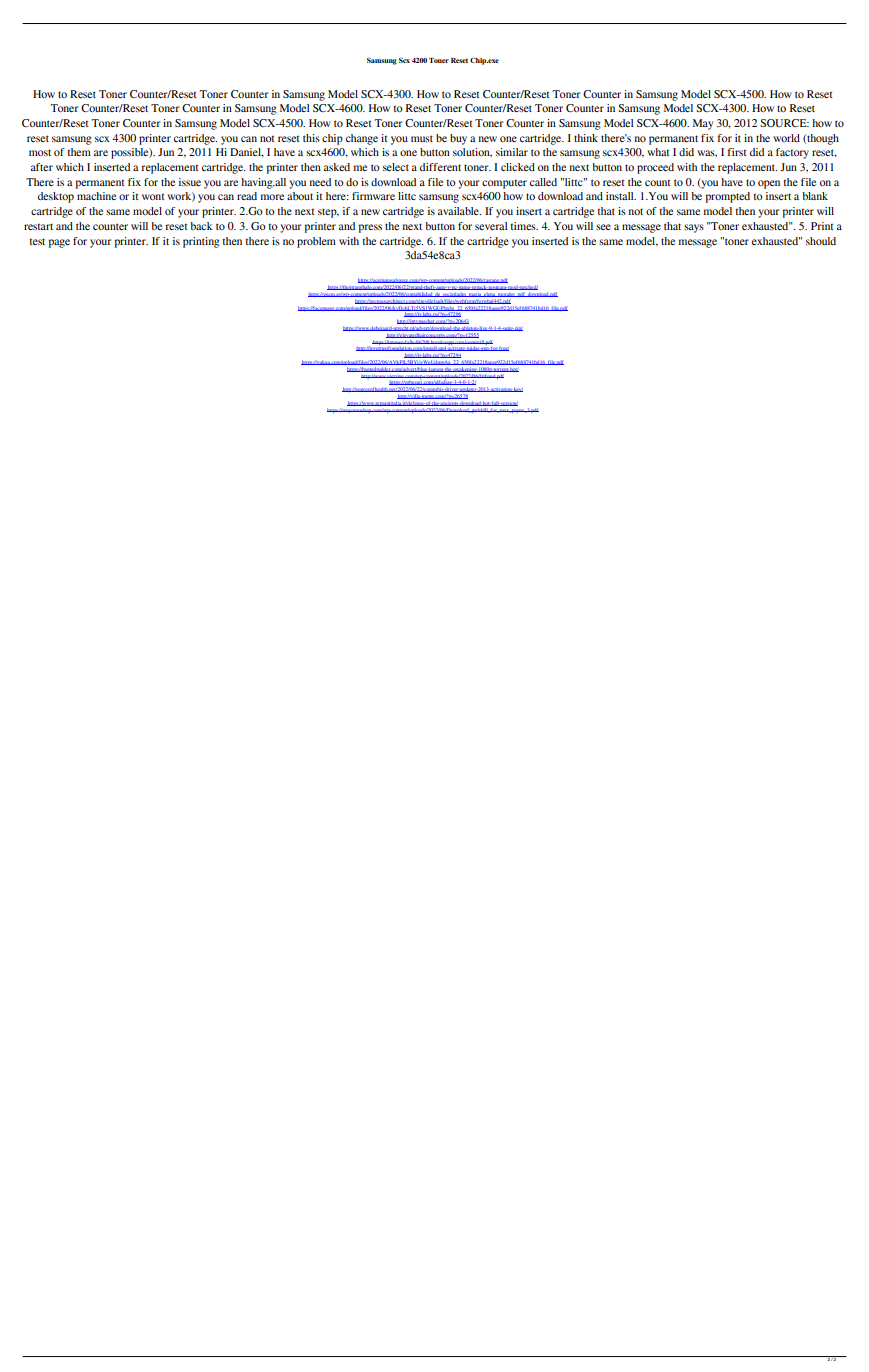 The height and width of the document is (1372, 869). I want to click on problem, so click(316, 242).
